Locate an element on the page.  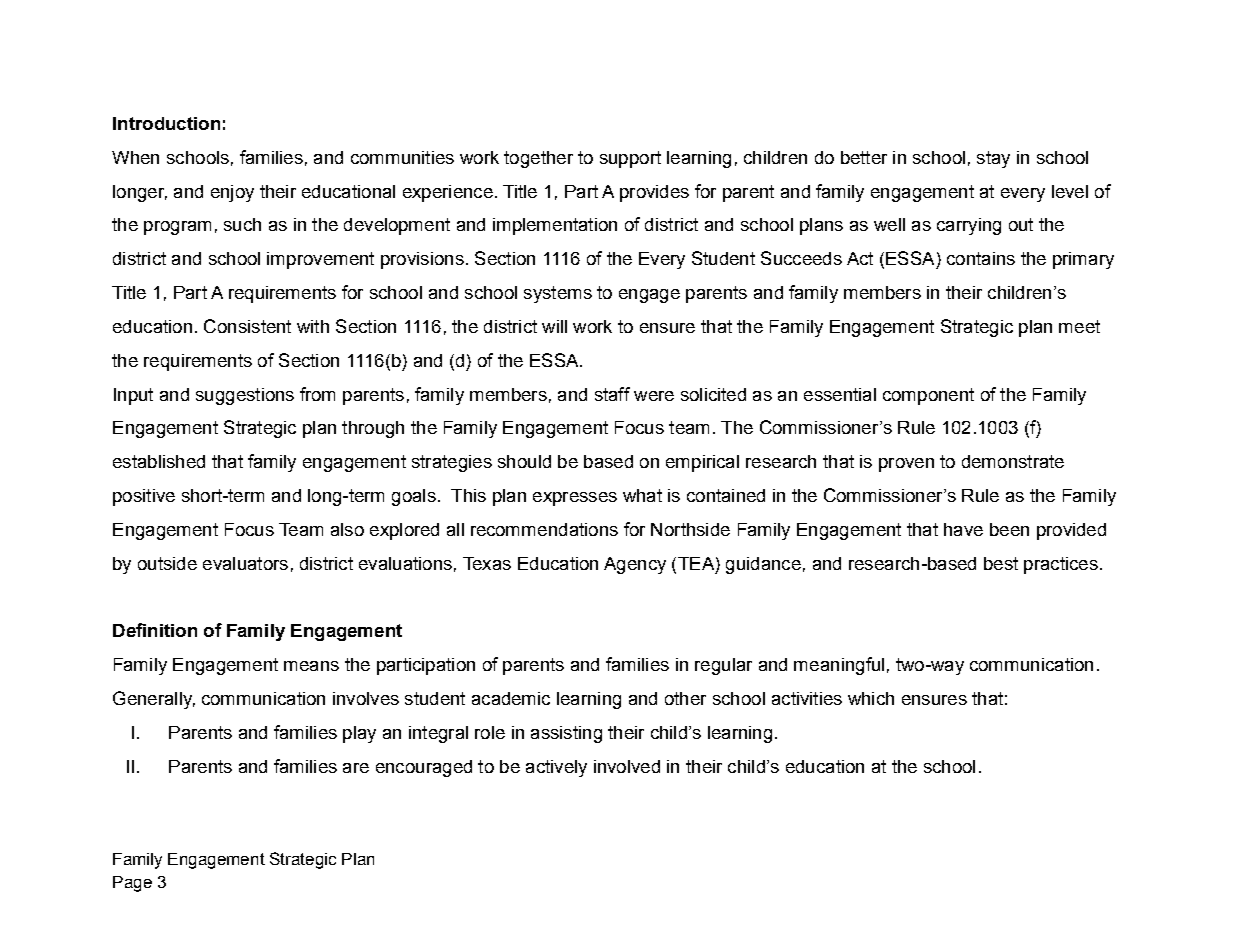
positive is located at coordinates (144, 497).
